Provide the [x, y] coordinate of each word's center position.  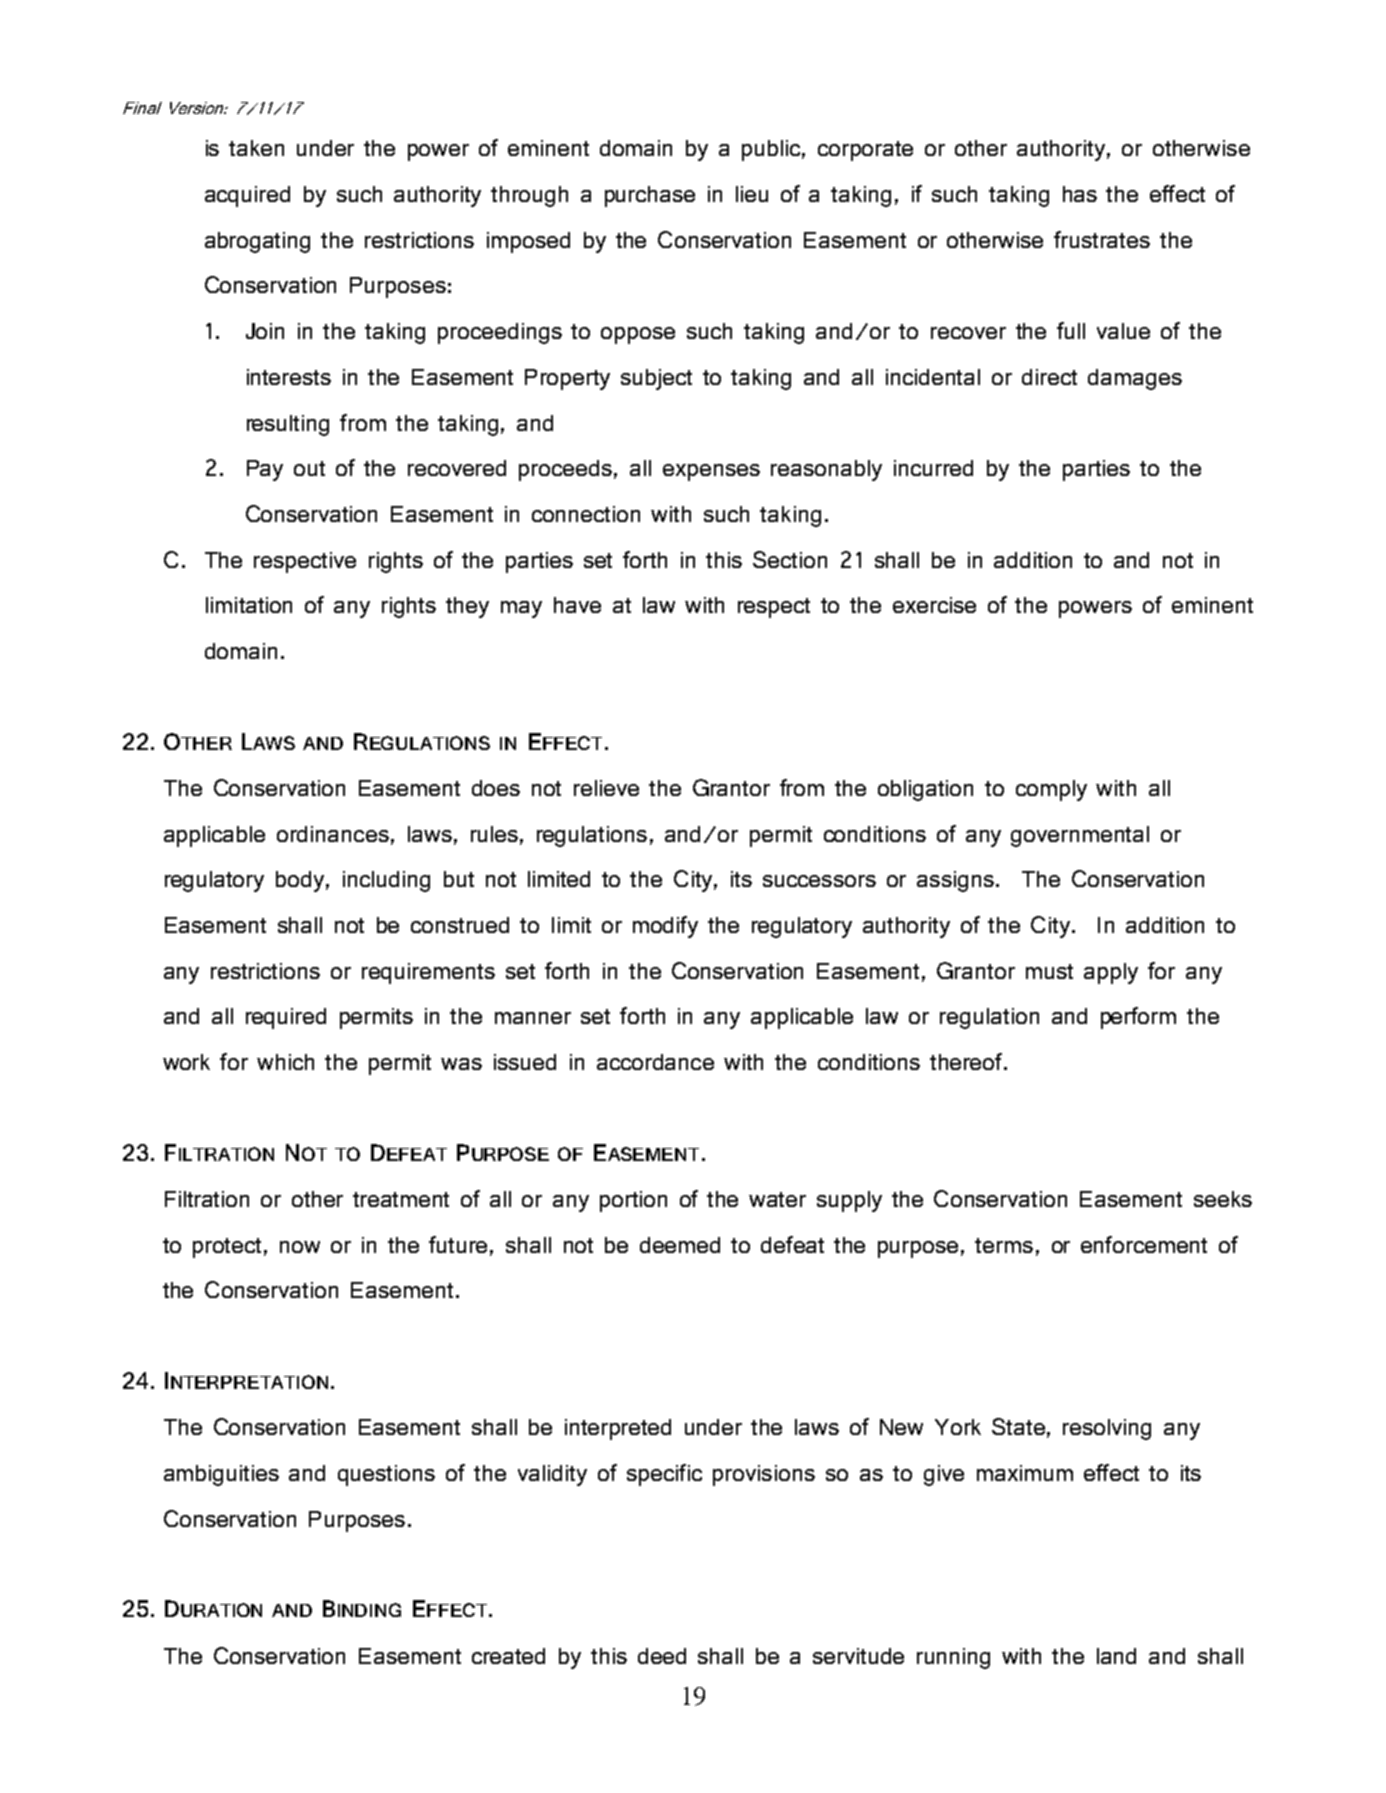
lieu [752, 194]
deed [662, 1656]
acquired [247, 196]
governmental [1080, 836]
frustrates [1102, 239]
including [386, 881]
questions [386, 1475]
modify [665, 927]
